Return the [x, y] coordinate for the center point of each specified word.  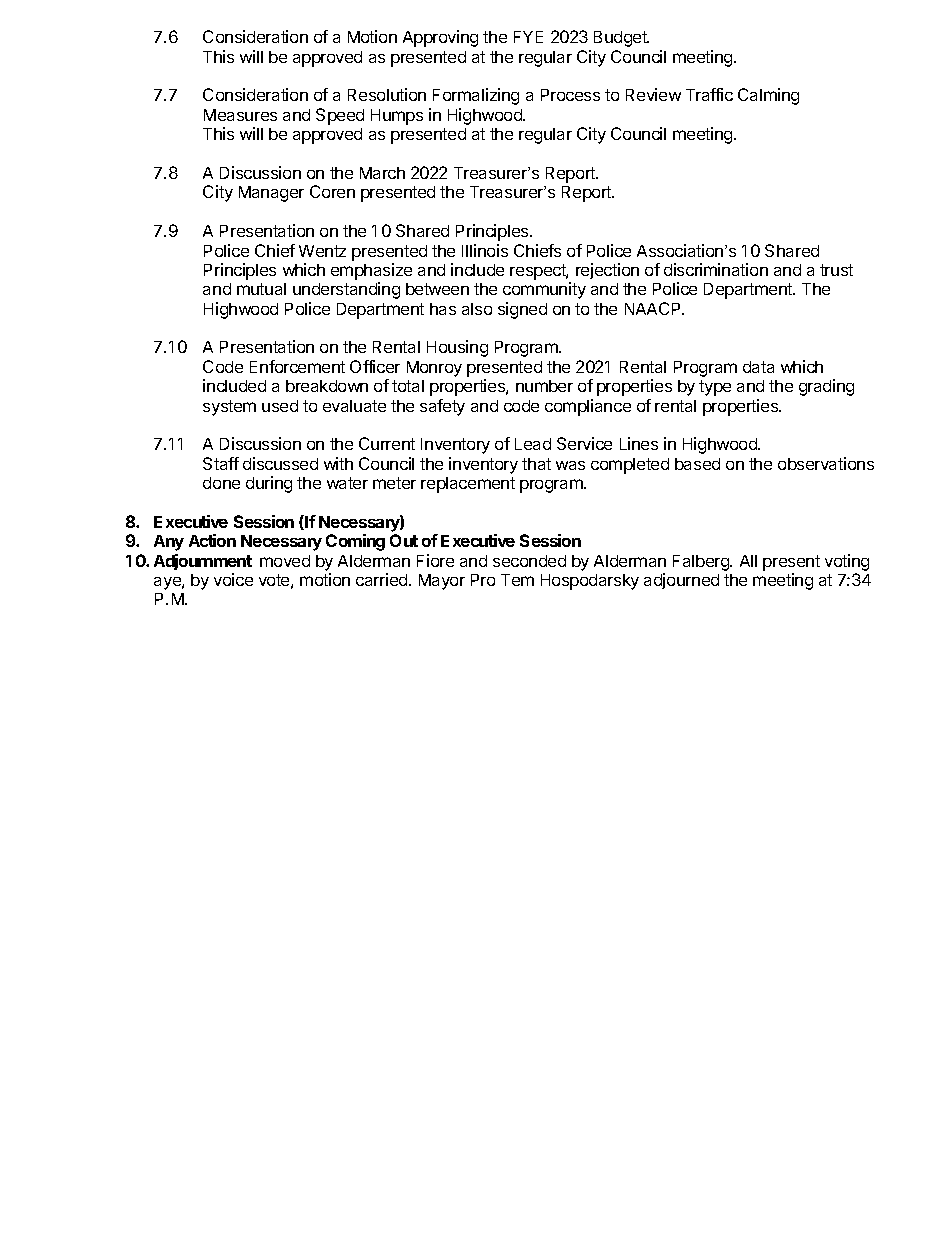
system [229, 408]
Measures [240, 115]
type [715, 388]
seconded [529, 561]
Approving [440, 38]
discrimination [716, 269]
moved [285, 561]
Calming [768, 96]
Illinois [485, 250]
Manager [271, 194]
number [544, 386]
